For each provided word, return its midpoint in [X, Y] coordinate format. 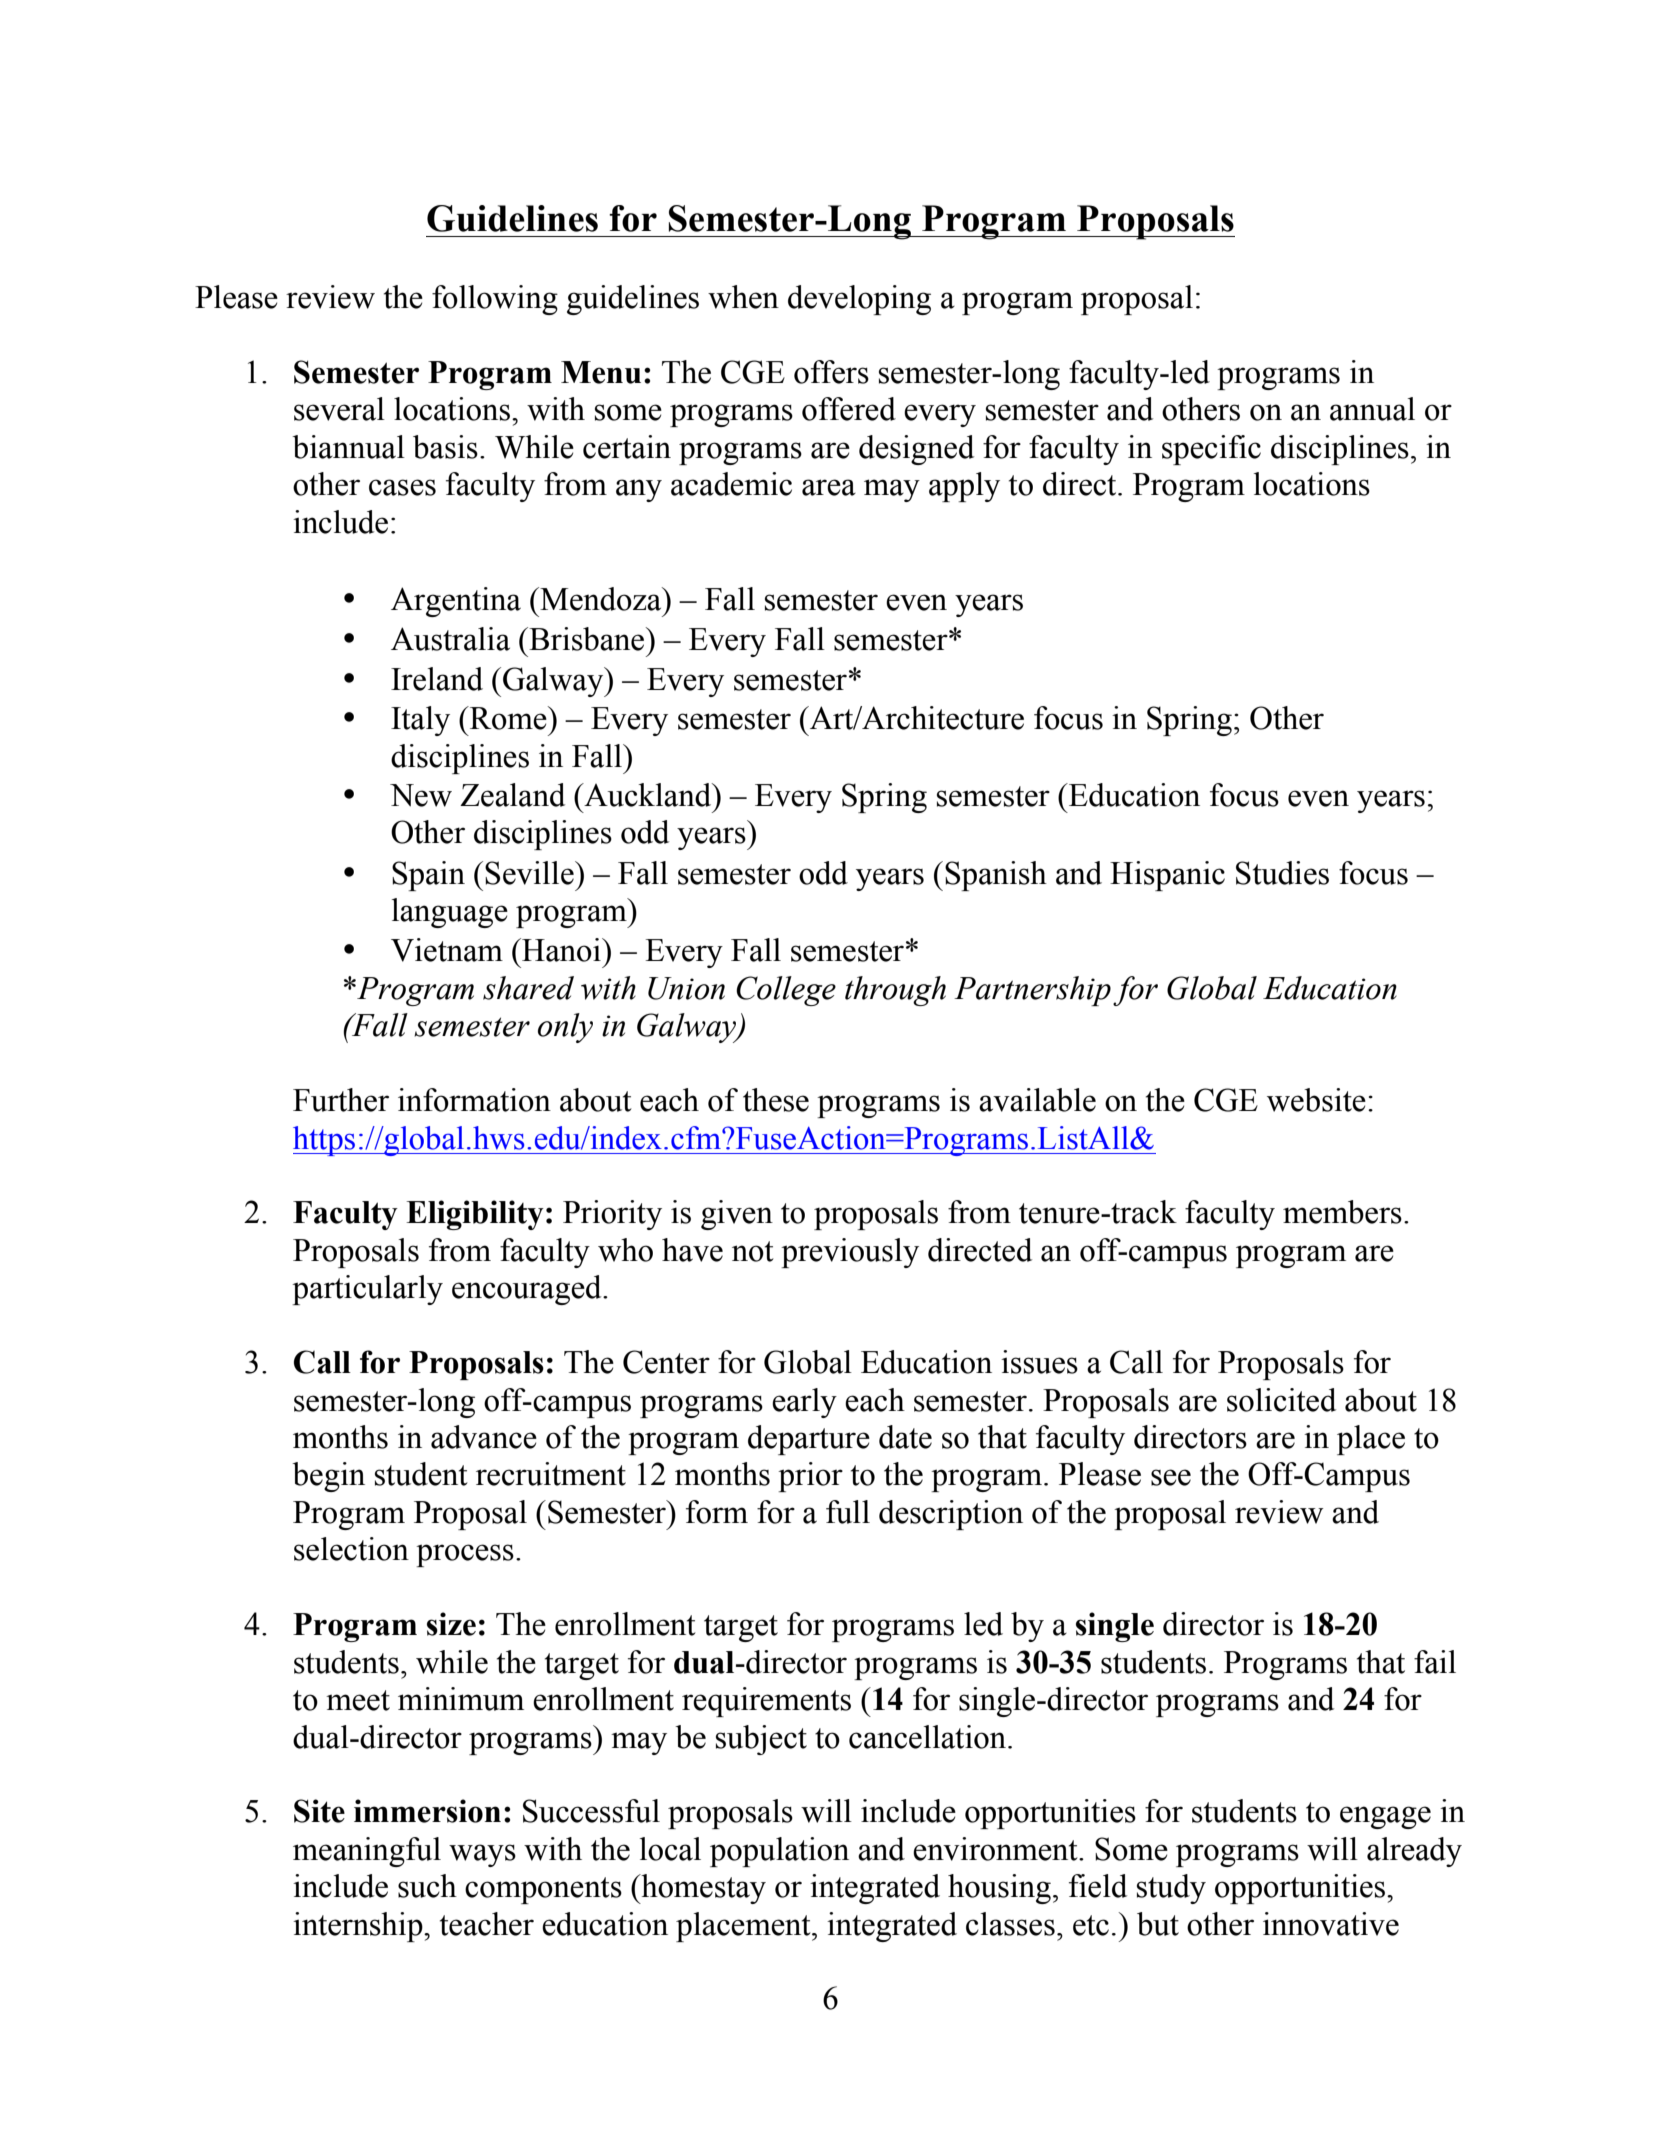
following [495, 300]
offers [831, 372]
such [427, 1886]
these [776, 1100]
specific [1211, 450]
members [1342, 1212]
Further [341, 1100]
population [779, 1852]
